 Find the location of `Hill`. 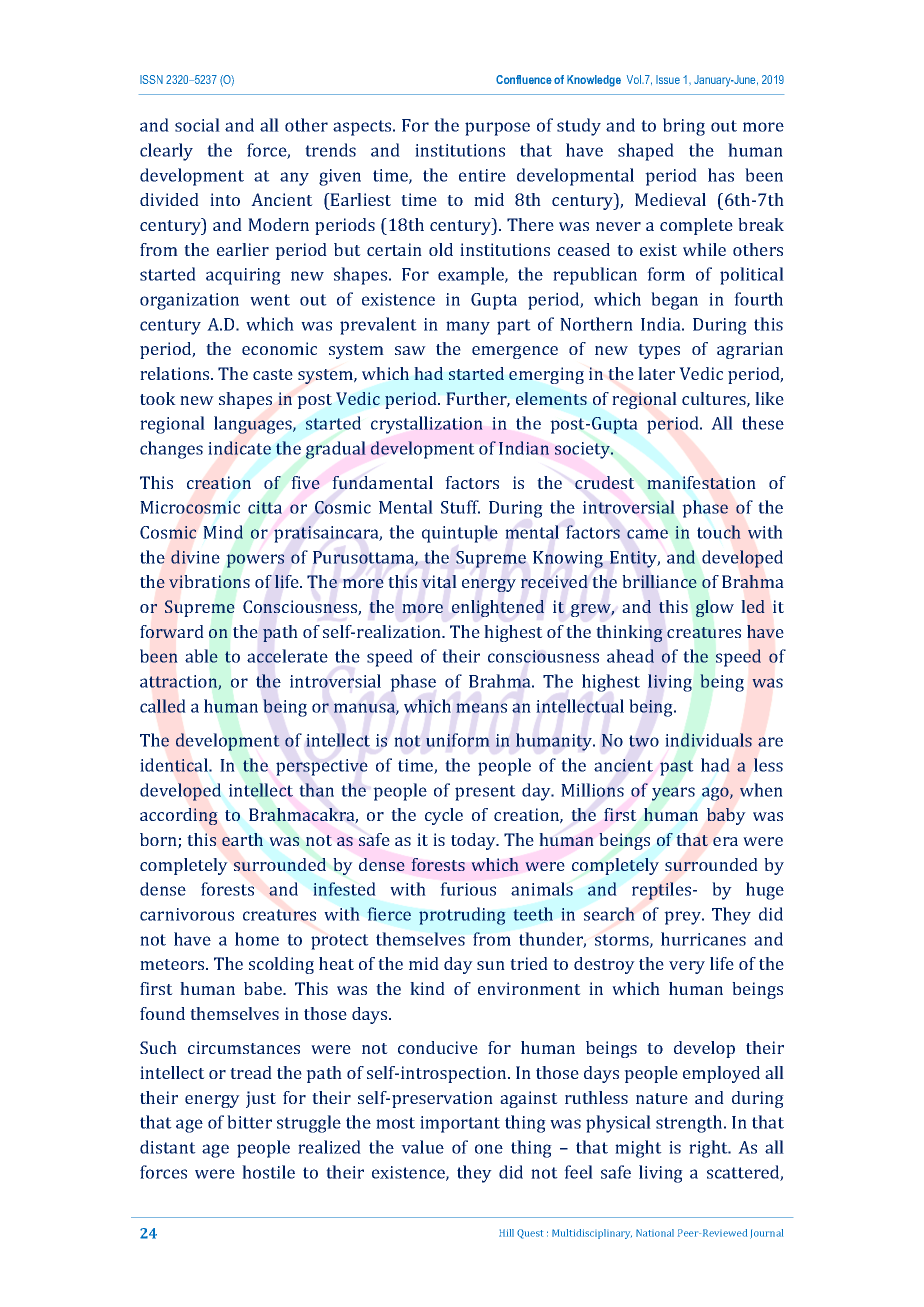

Hill is located at coordinates (506, 1233).
